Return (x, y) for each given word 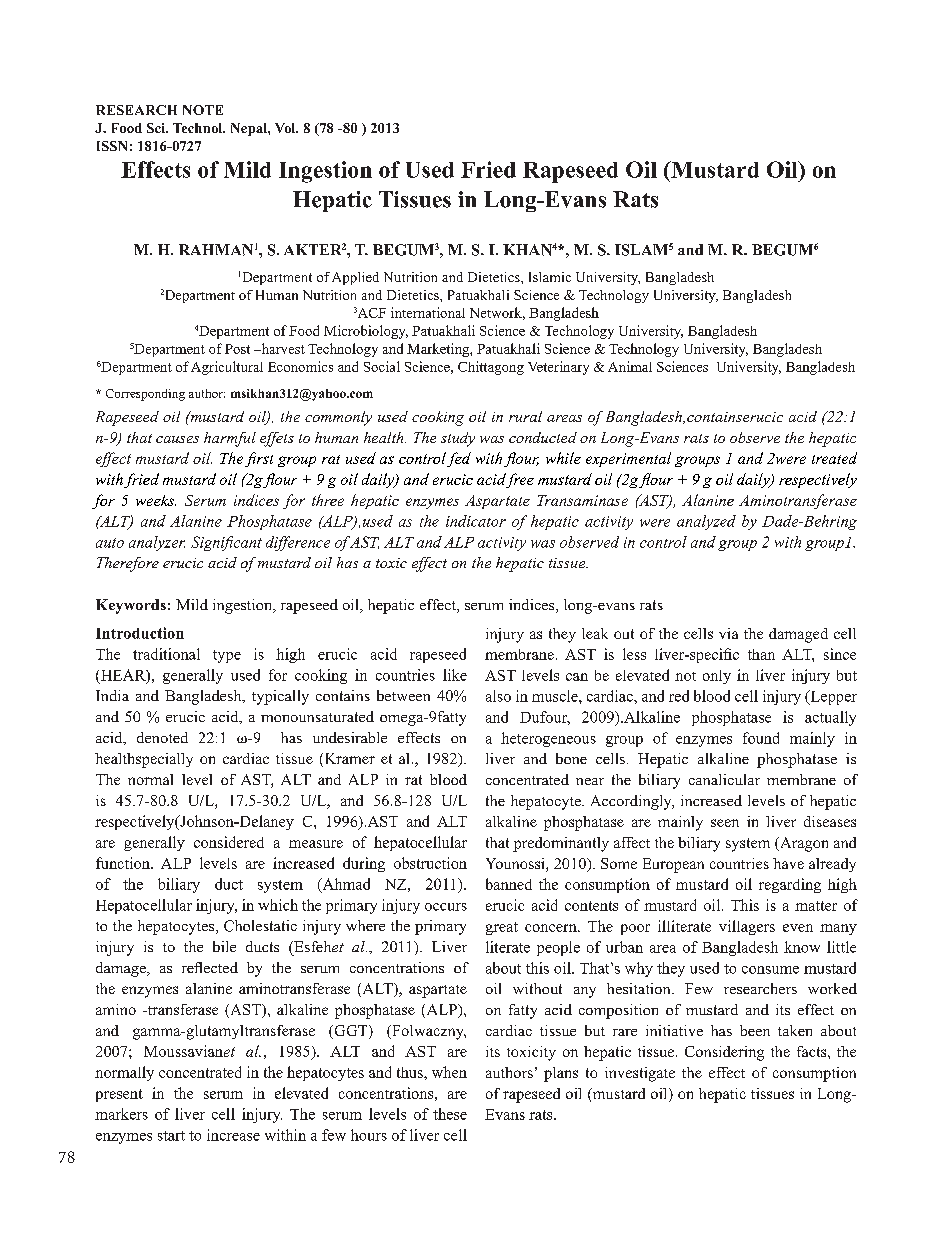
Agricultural (227, 368)
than (761, 654)
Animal (630, 366)
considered (229, 842)
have (788, 863)
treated (834, 458)
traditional (166, 654)
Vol (286, 128)
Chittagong (491, 368)
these (450, 1114)
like (455, 675)
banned (509, 884)
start (171, 1136)
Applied (355, 278)
